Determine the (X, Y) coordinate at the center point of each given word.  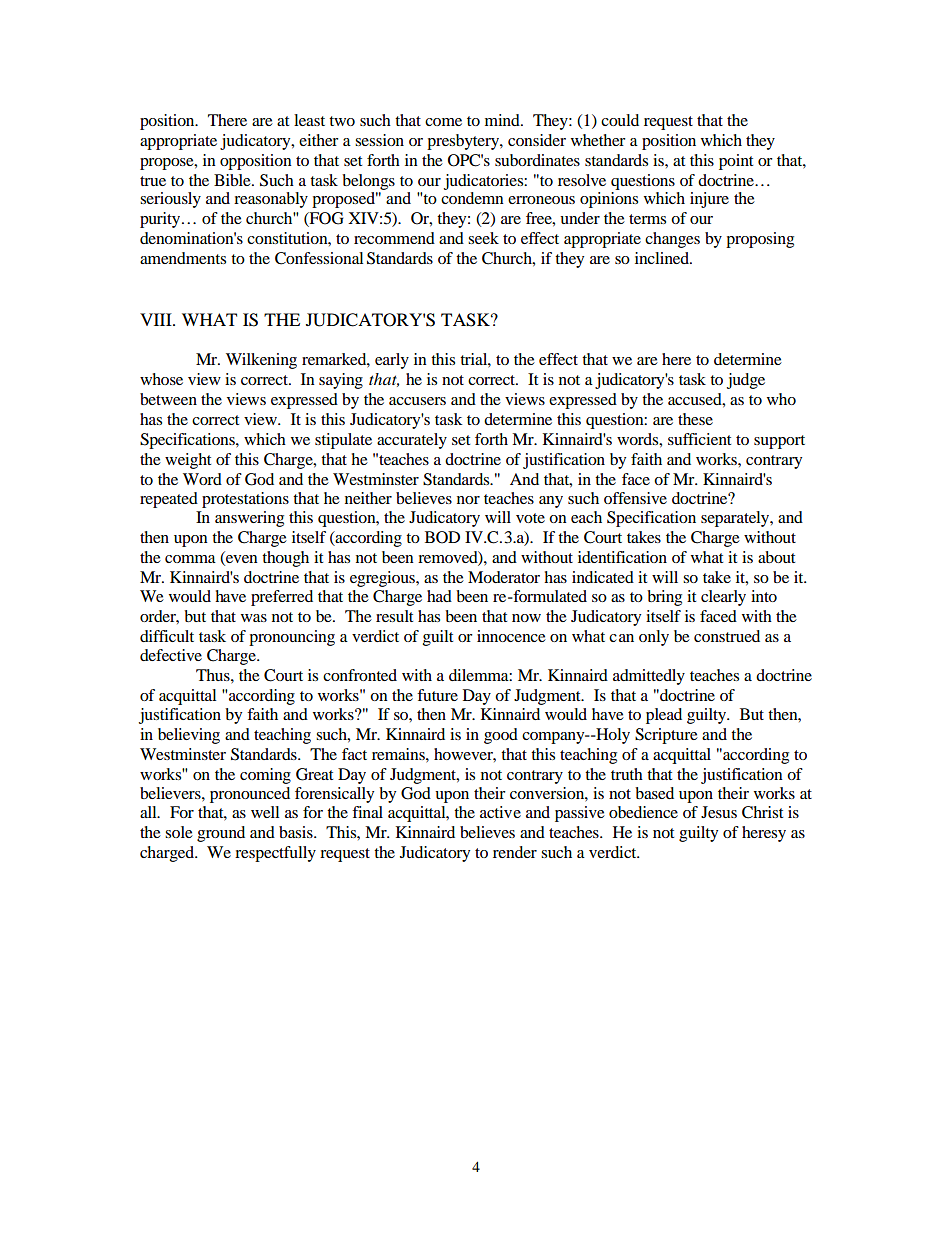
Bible (233, 180)
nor (468, 500)
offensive (635, 498)
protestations (245, 500)
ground (221, 834)
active (500, 812)
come (443, 122)
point (736, 162)
